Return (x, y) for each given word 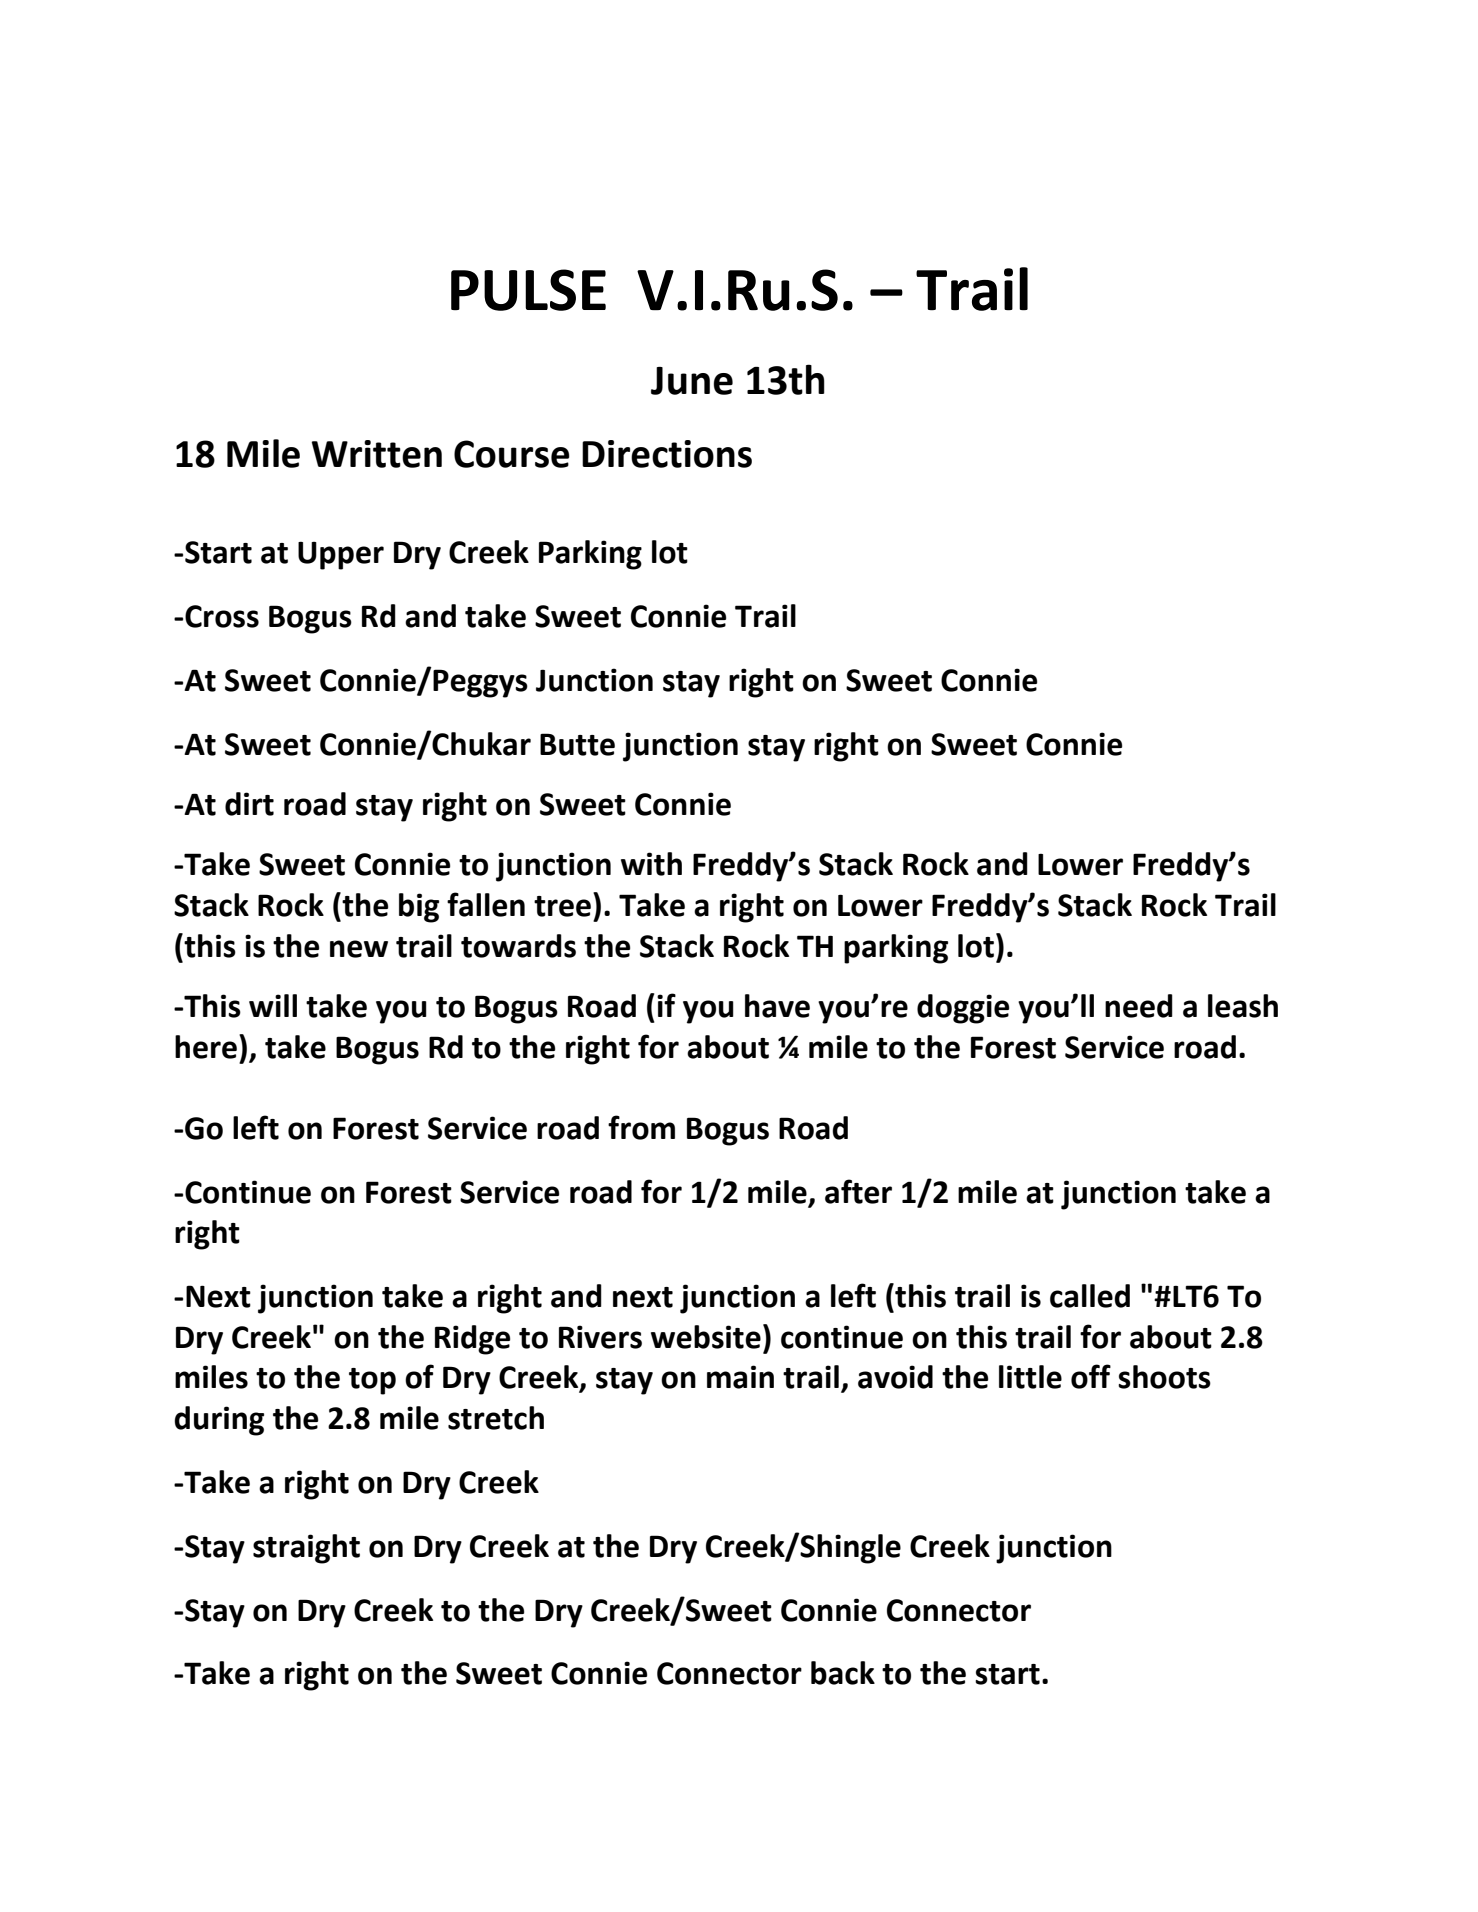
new (359, 949)
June (692, 381)
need (1139, 1006)
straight (306, 1549)
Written (377, 454)
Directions (667, 454)
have (777, 1006)
